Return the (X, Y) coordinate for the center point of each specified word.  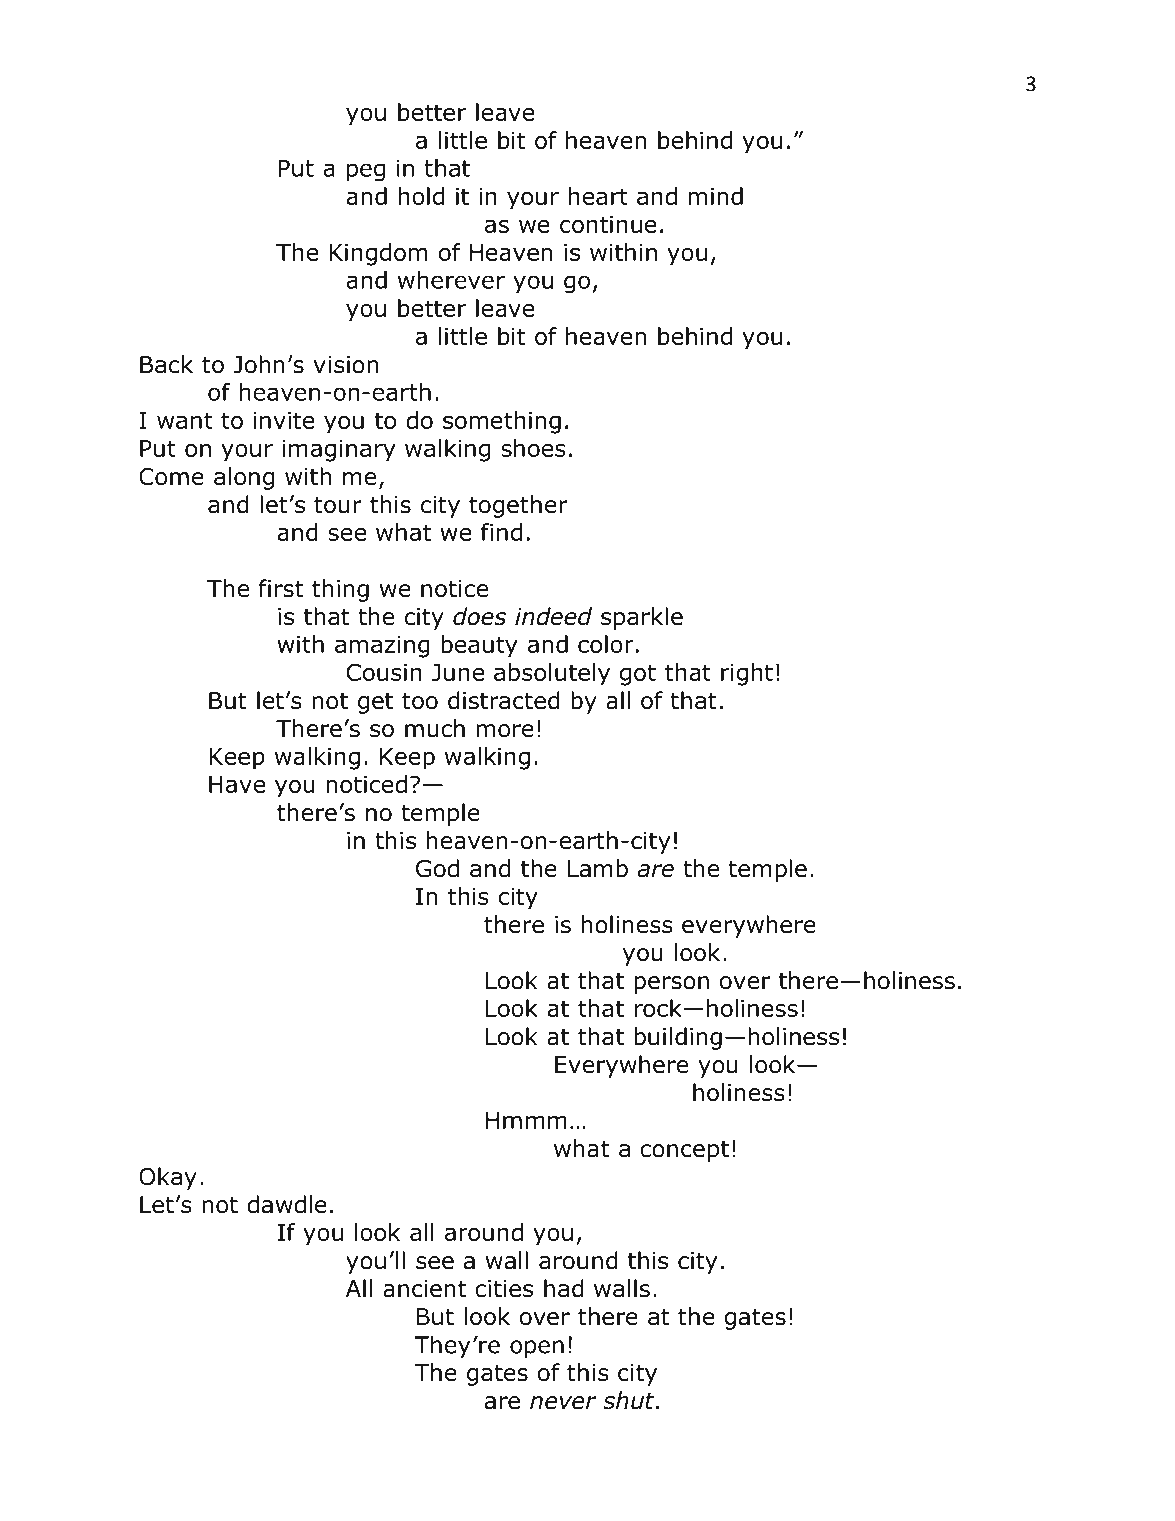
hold (421, 196)
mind (715, 196)
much (435, 728)
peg (366, 172)
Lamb (598, 868)
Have (237, 784)
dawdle (287, 1204)
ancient (424, 1289)
